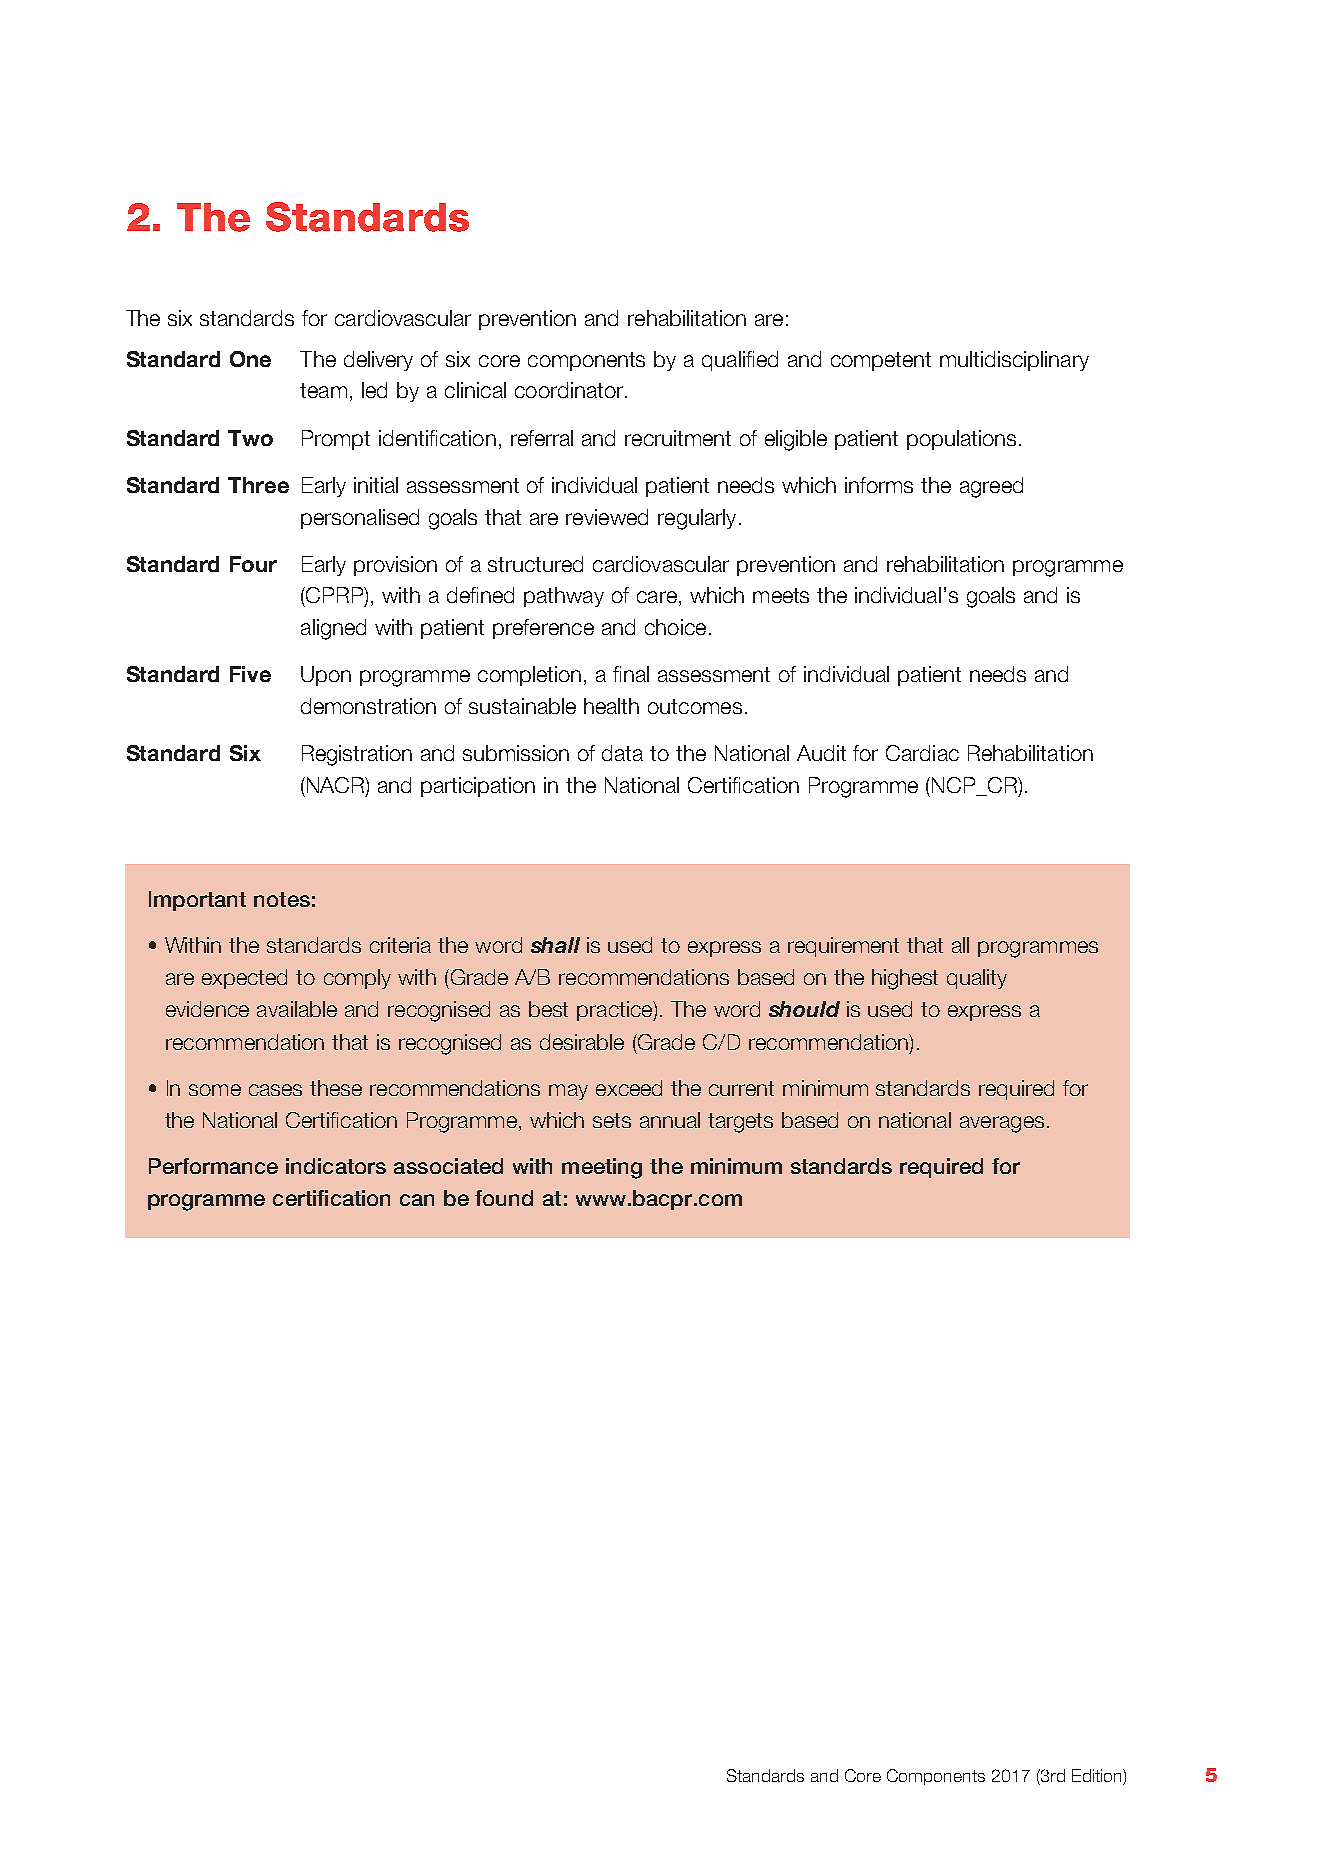 The image size is (1318, 1865). Describe the element at coordinates (333, 629) in the document. I see `aligned` at that location.
